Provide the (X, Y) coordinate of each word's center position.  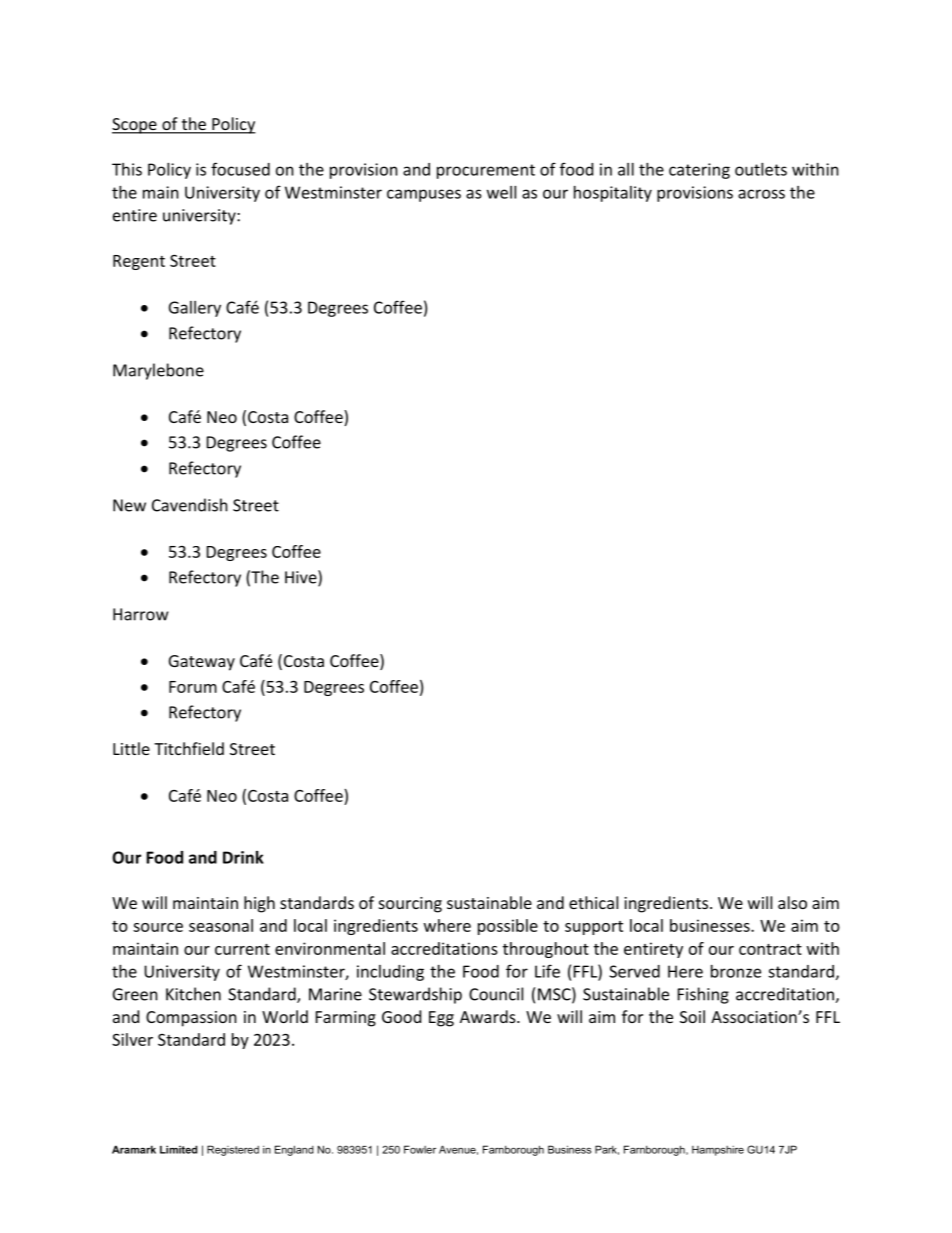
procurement (486, 171)
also (792, 902)
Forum (193, 687)
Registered (233, 1150)
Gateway (202, 663)
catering (699, 171)
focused (240, 169)
